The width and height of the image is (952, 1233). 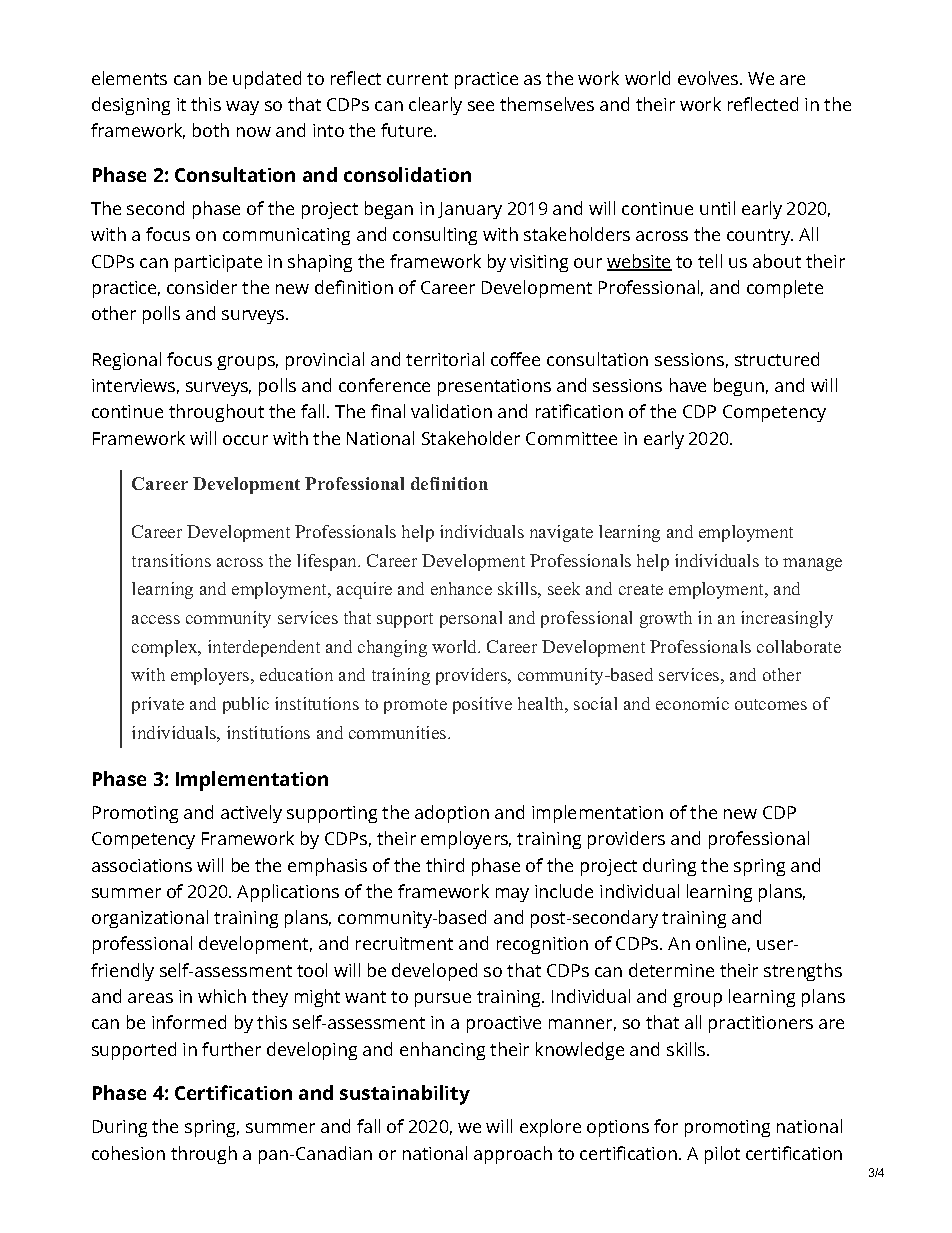 I want to click on adoption, so click(x=452, y=814).
